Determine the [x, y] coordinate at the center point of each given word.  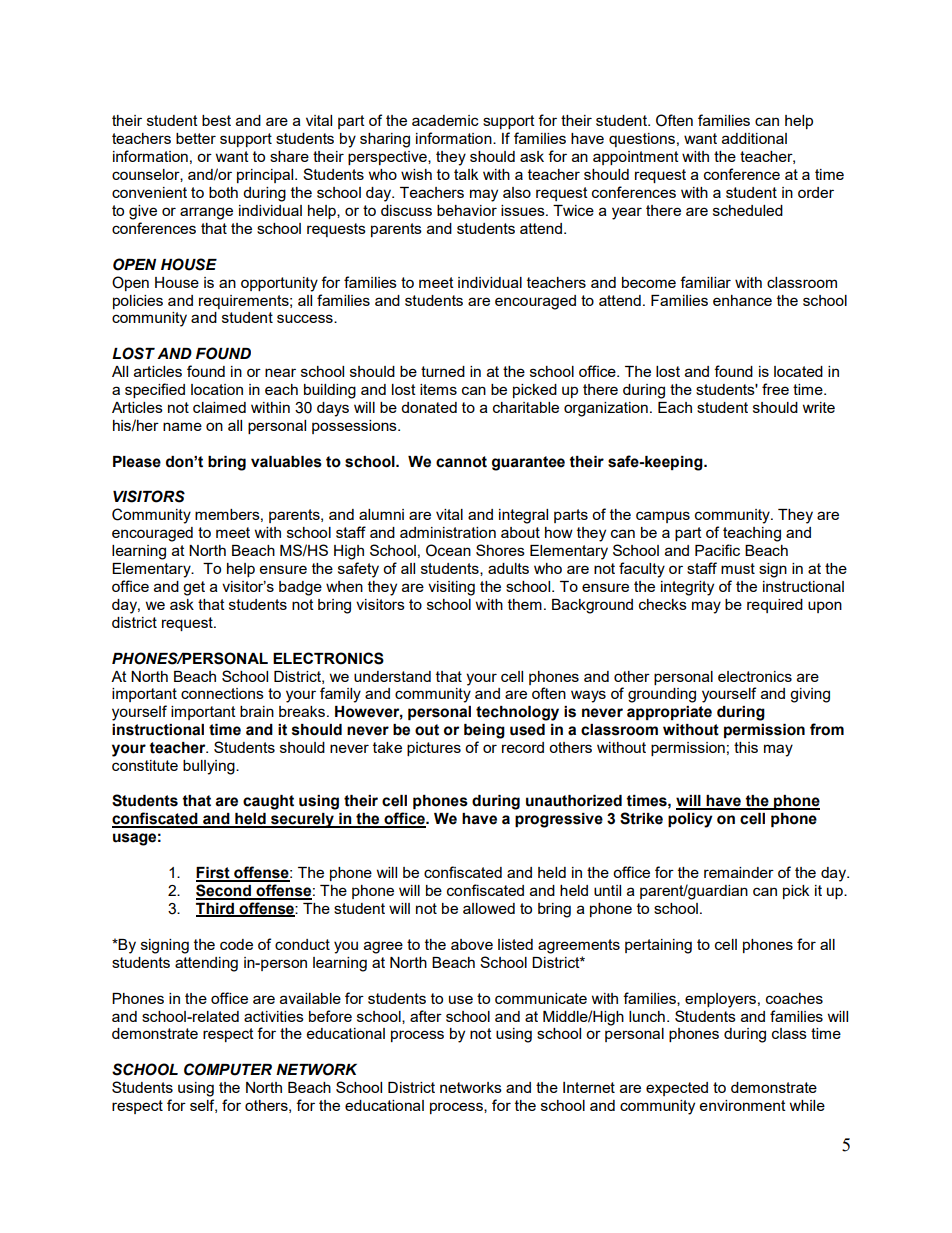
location [217, 389]
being [484, 731]
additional [754, 138]
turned [443, 371]
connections [222, 693]
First [214, 874]
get [194, 588]
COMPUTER [228, 1069]
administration [448, 532]
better [196, 138]
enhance [742, 300]
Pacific [717, 550]
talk [466, 174]
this [746, 747]
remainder [739, 872]
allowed [489, 908]
